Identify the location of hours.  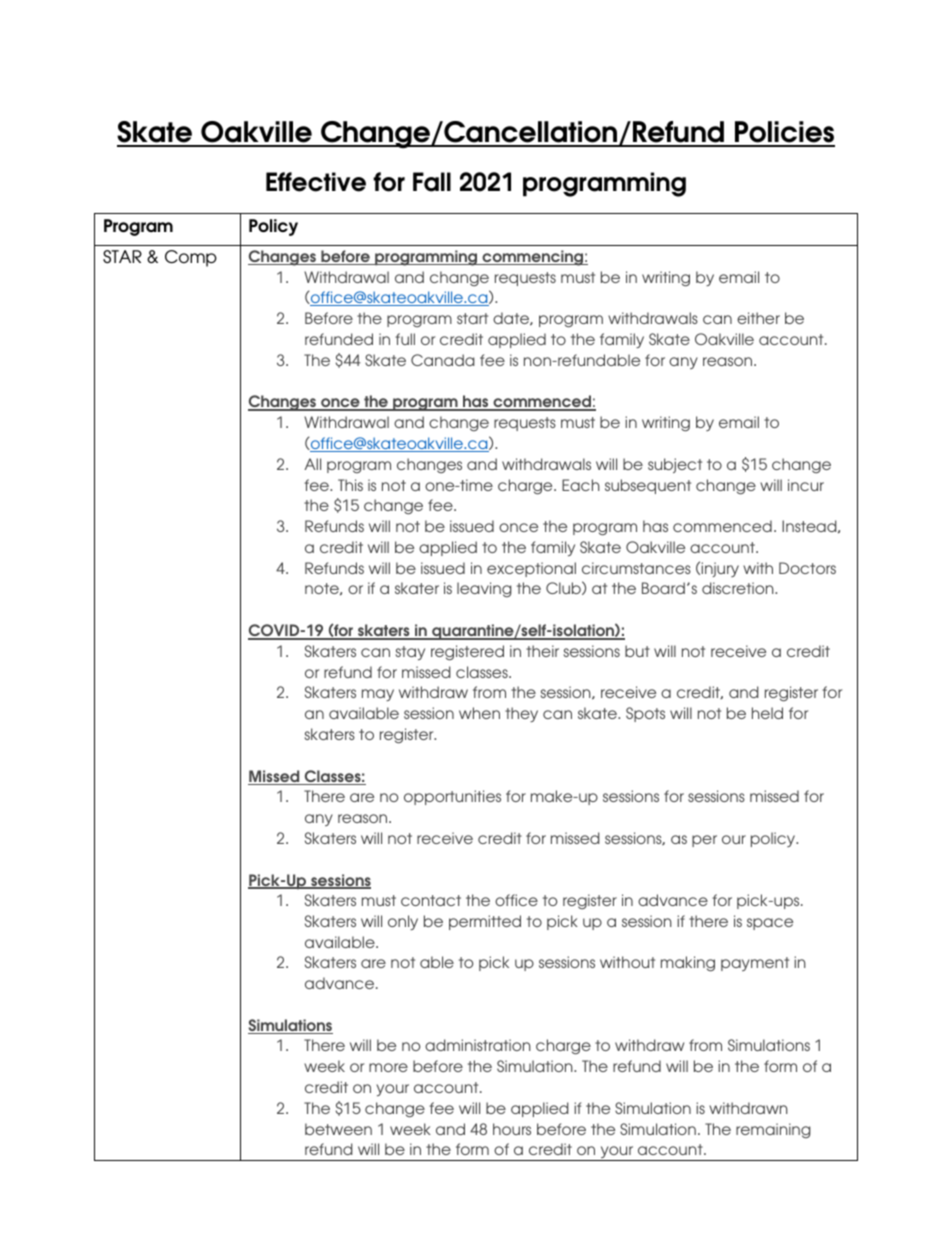
(512, 1129).
